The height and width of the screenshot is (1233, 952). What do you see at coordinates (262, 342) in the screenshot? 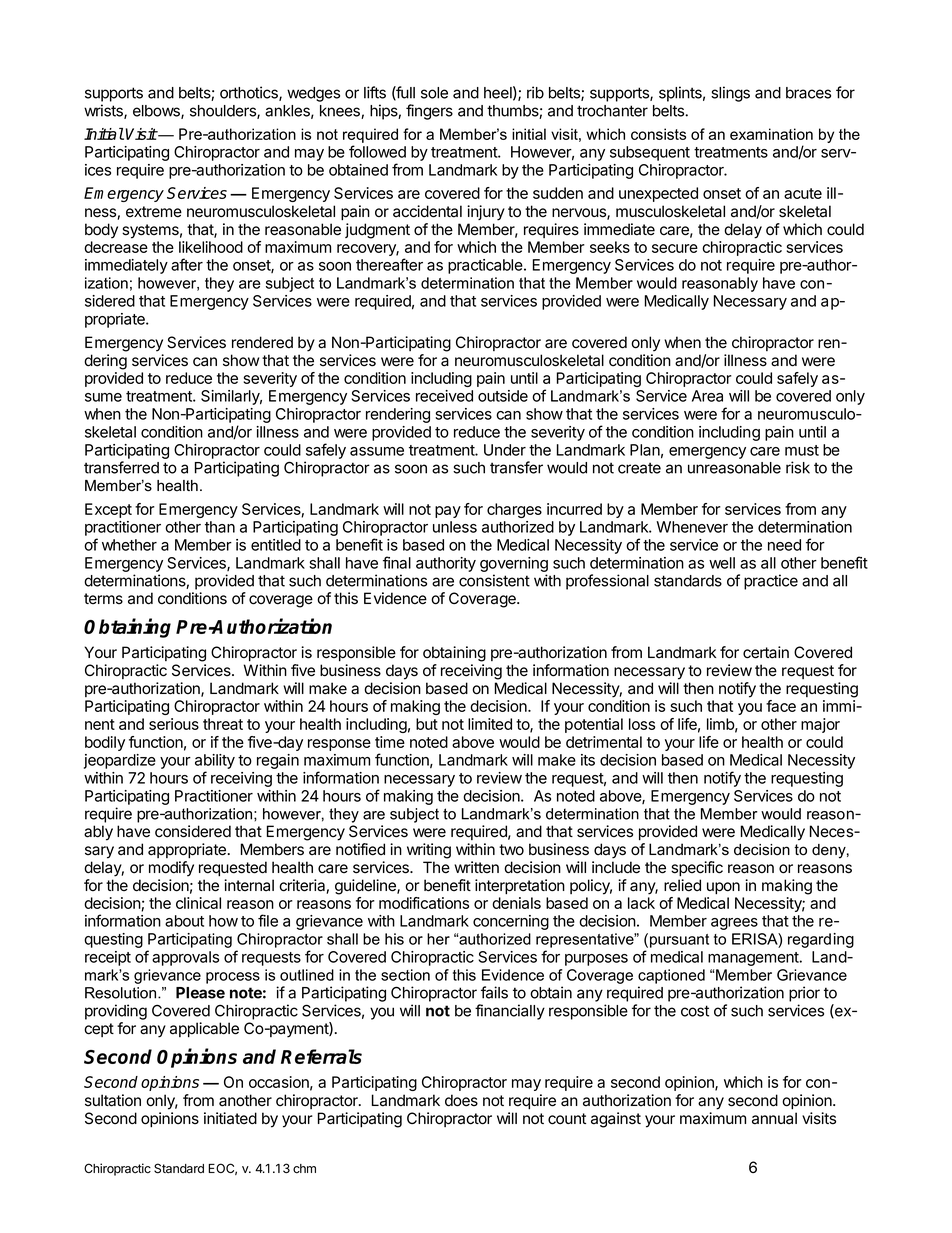
I see `rendered` at bounding box center [262, 342].
